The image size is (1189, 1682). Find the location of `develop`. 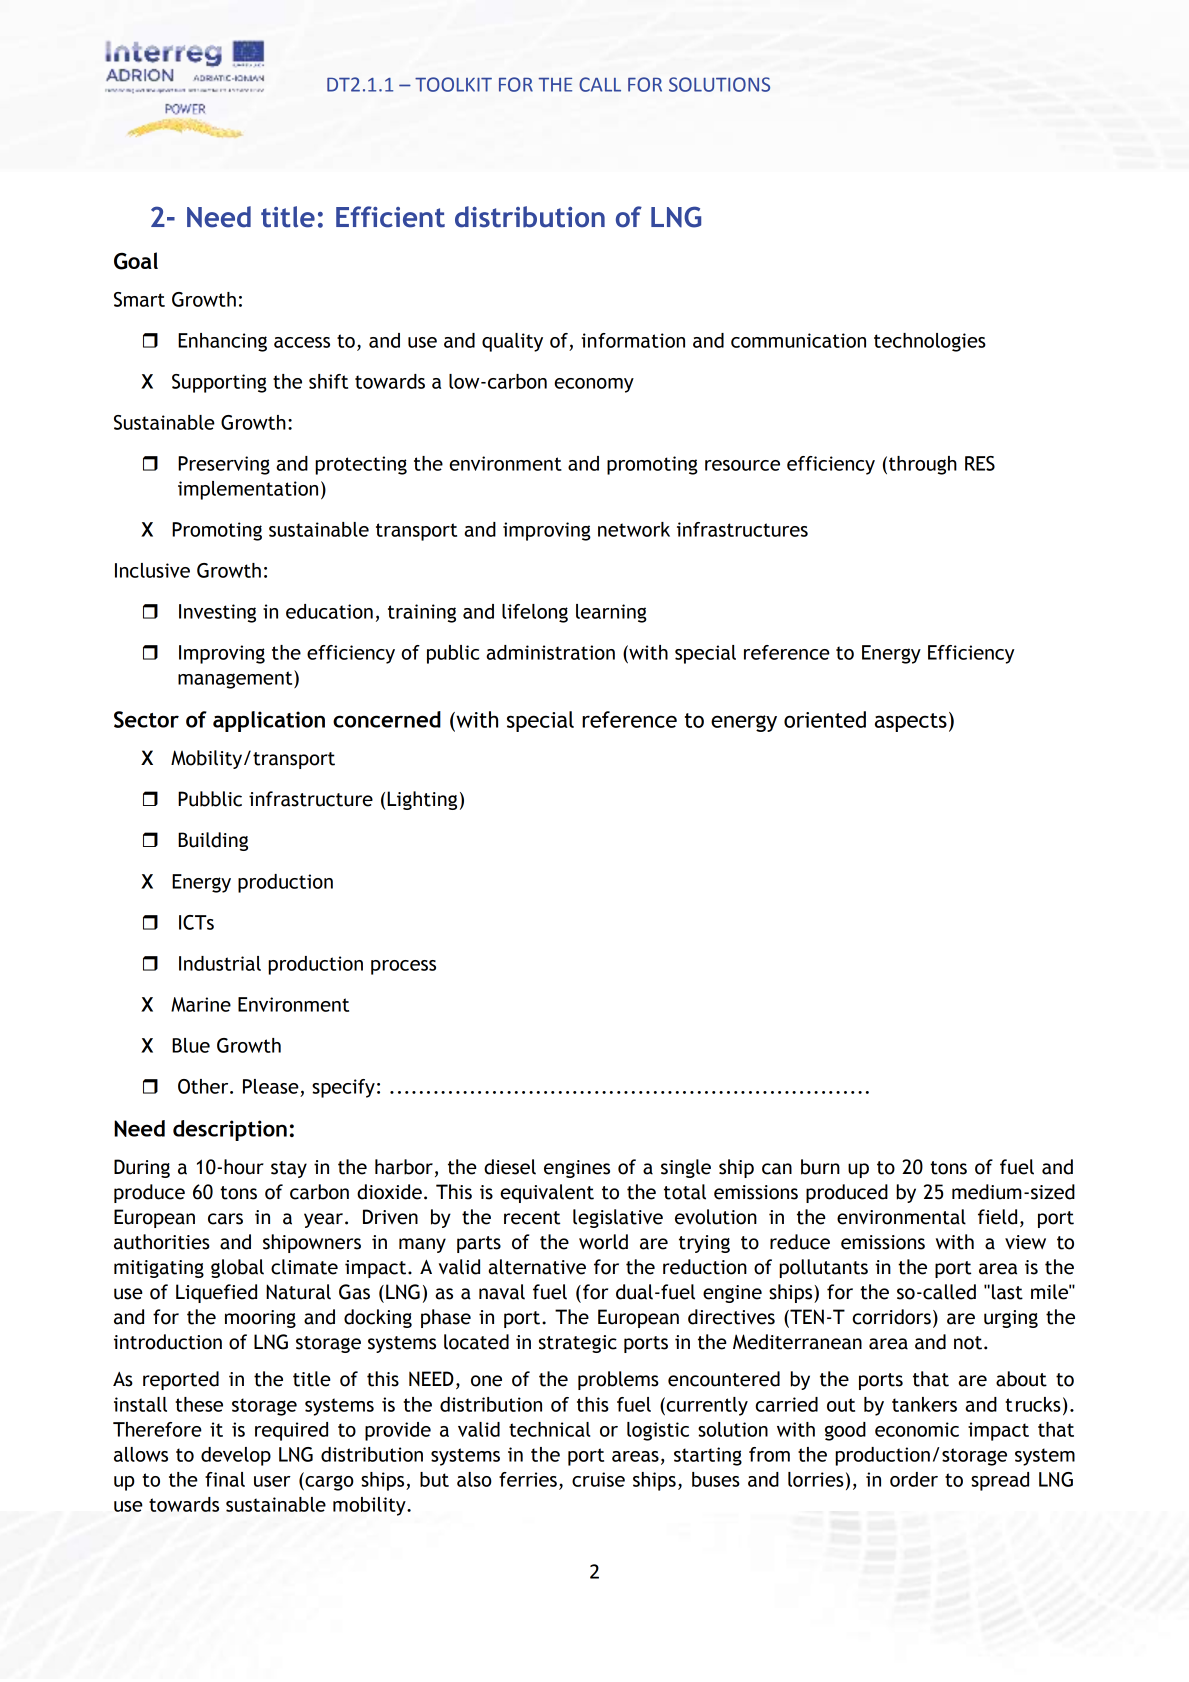

develop is located at coordinates (236, 1456).
